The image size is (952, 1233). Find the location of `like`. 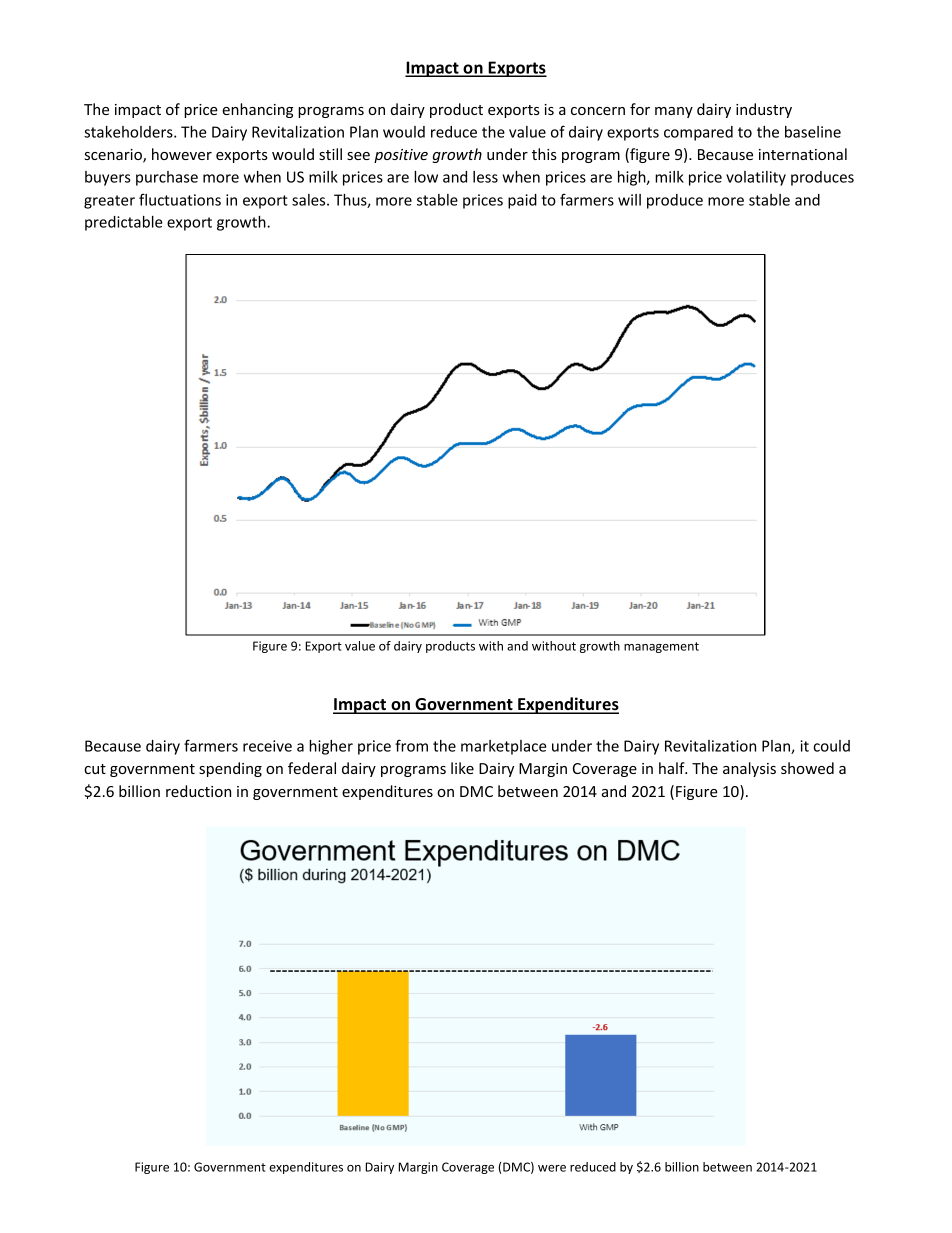

like is located at coordinates (462, 768).
